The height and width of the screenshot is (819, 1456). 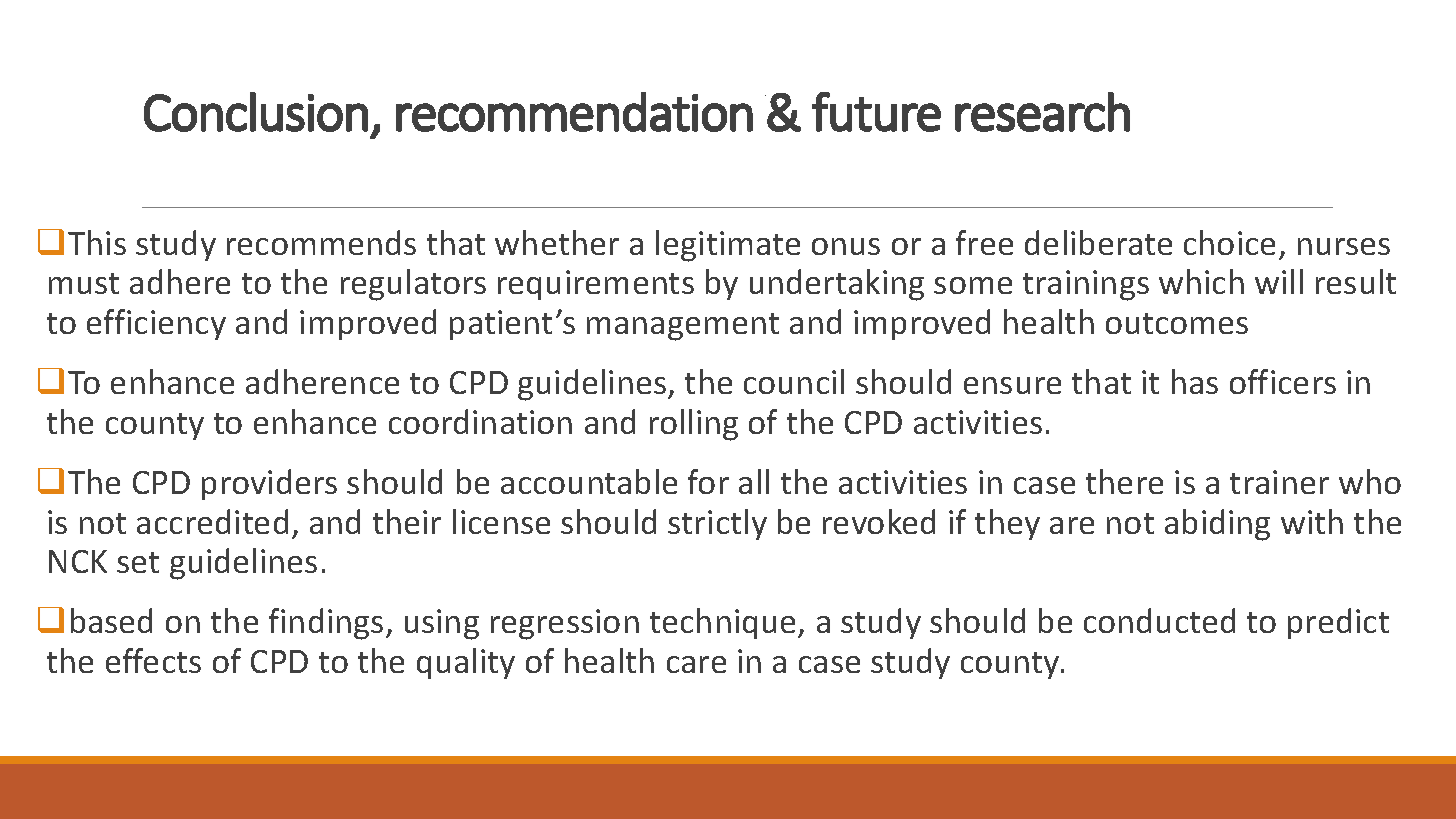 I want to click on coordination, so click(x=480, y=421).
